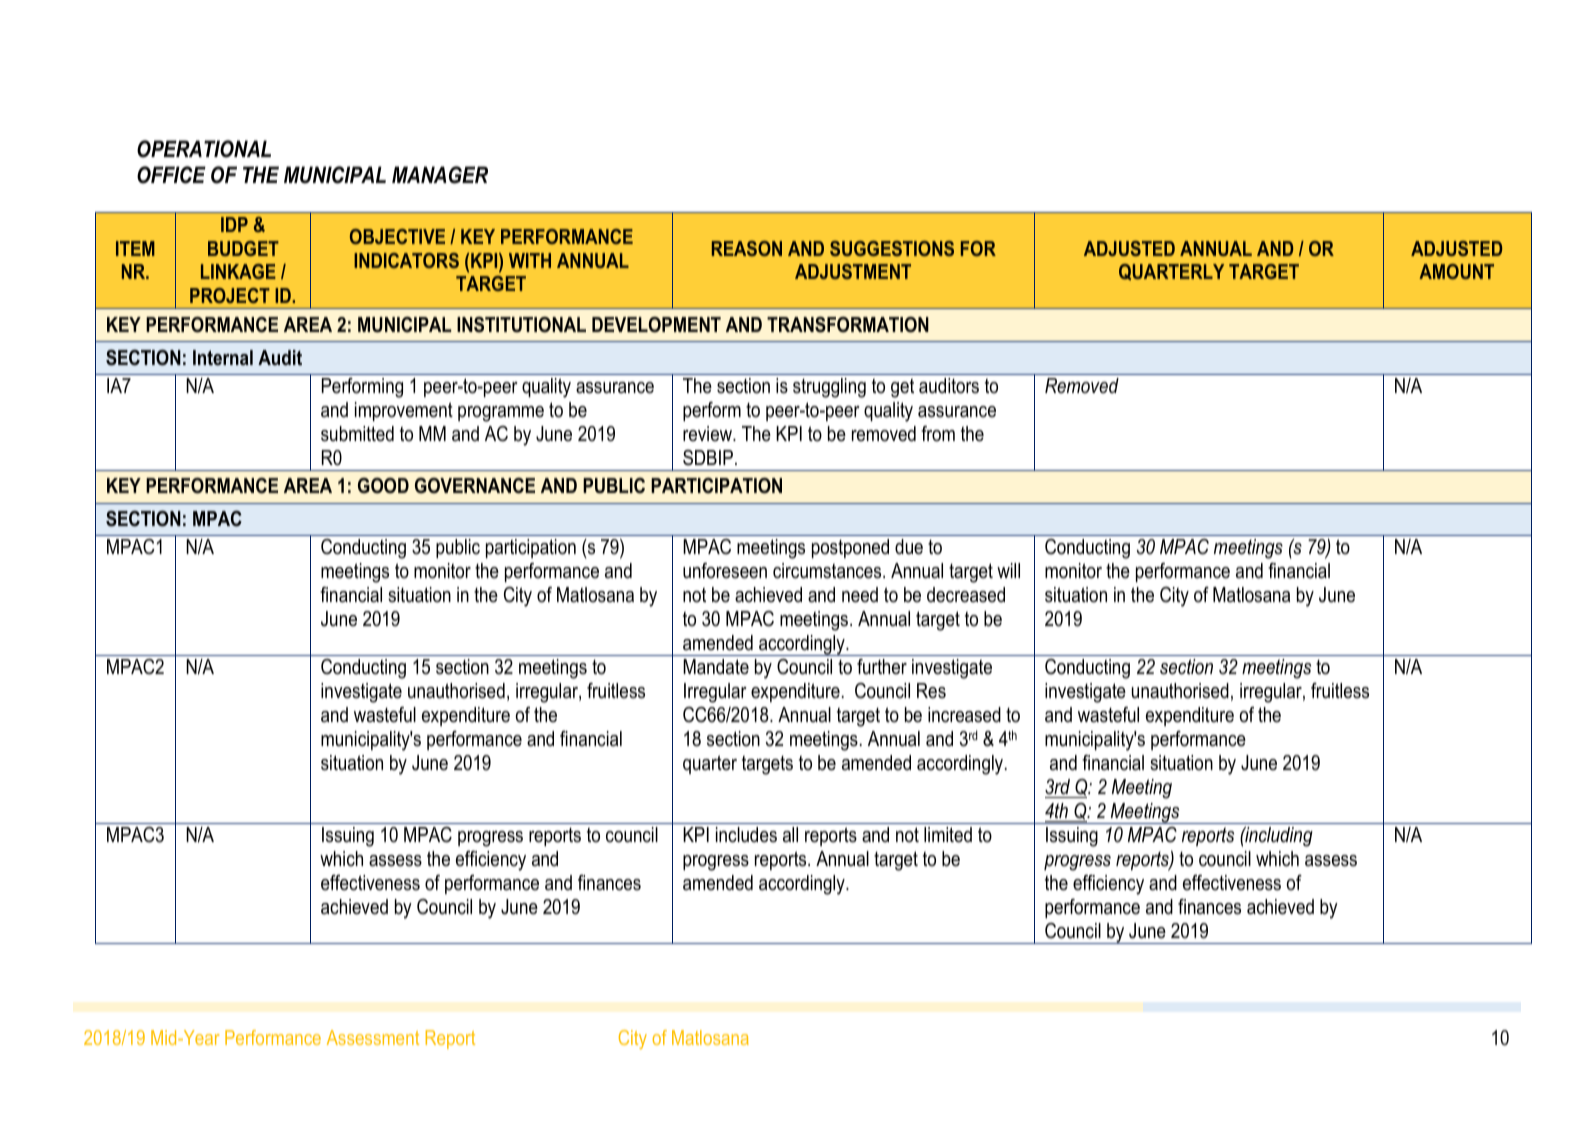  What do you see at coordinates (746, 835) in the document?
I see `includes` at bounding box center [746, 835].
